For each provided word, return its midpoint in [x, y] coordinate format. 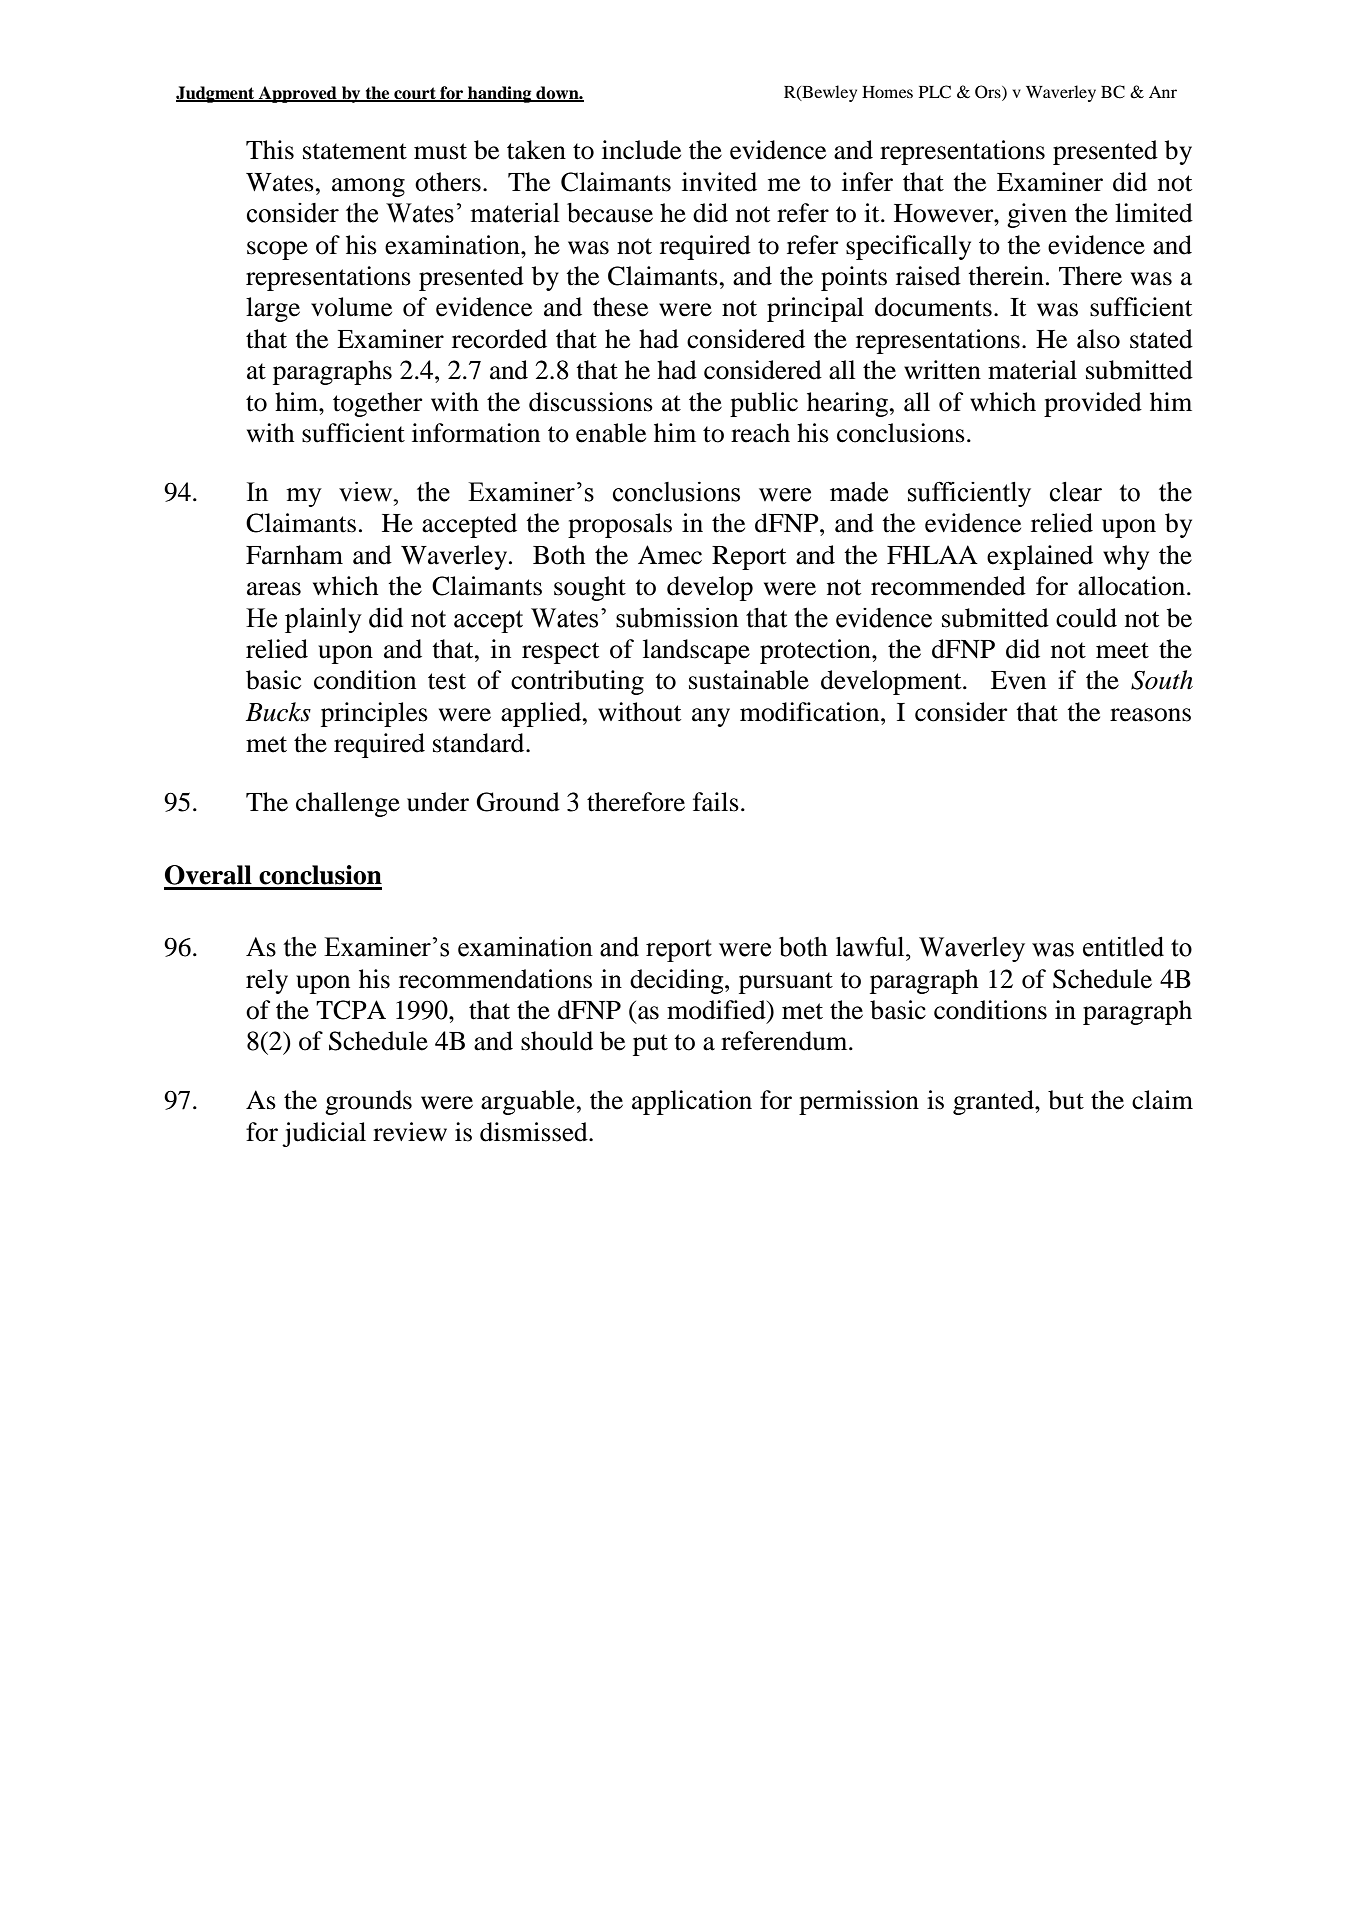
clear [1076, 492]
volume [351, 307]
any [711, 717]
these [620, 307]
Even [1018, 680]
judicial [324, 1134]
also [1098, 339]
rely [267, 981]
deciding [678, 981]
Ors [989, 93]
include [641, 150]
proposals [620, 525]
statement [355, 151]
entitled [1123, 947]
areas [274, 589]
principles [374, 714]
